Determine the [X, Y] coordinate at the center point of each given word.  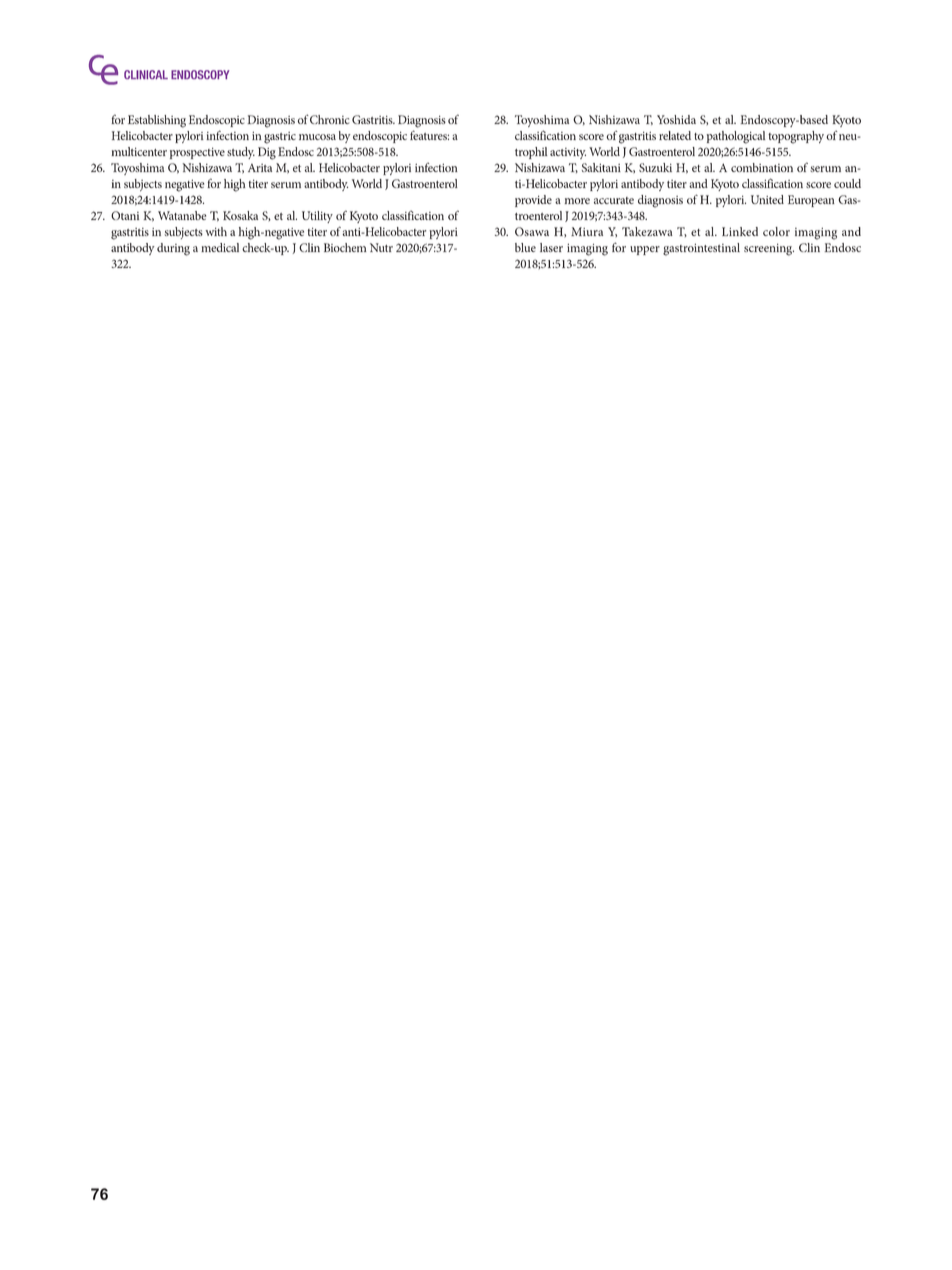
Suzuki [655, 167]
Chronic [329, 119]
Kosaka [240, 215]
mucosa [317, 137]
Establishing [157, 121]
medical [220, 247]
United [767, 199]
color [776, 231]
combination [762, 167]
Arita [260, 168]
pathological [736, 137]
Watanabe [182, 215]
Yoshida [676, 119]
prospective [197, 153]
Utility [317, 217]
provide [533, 201]
